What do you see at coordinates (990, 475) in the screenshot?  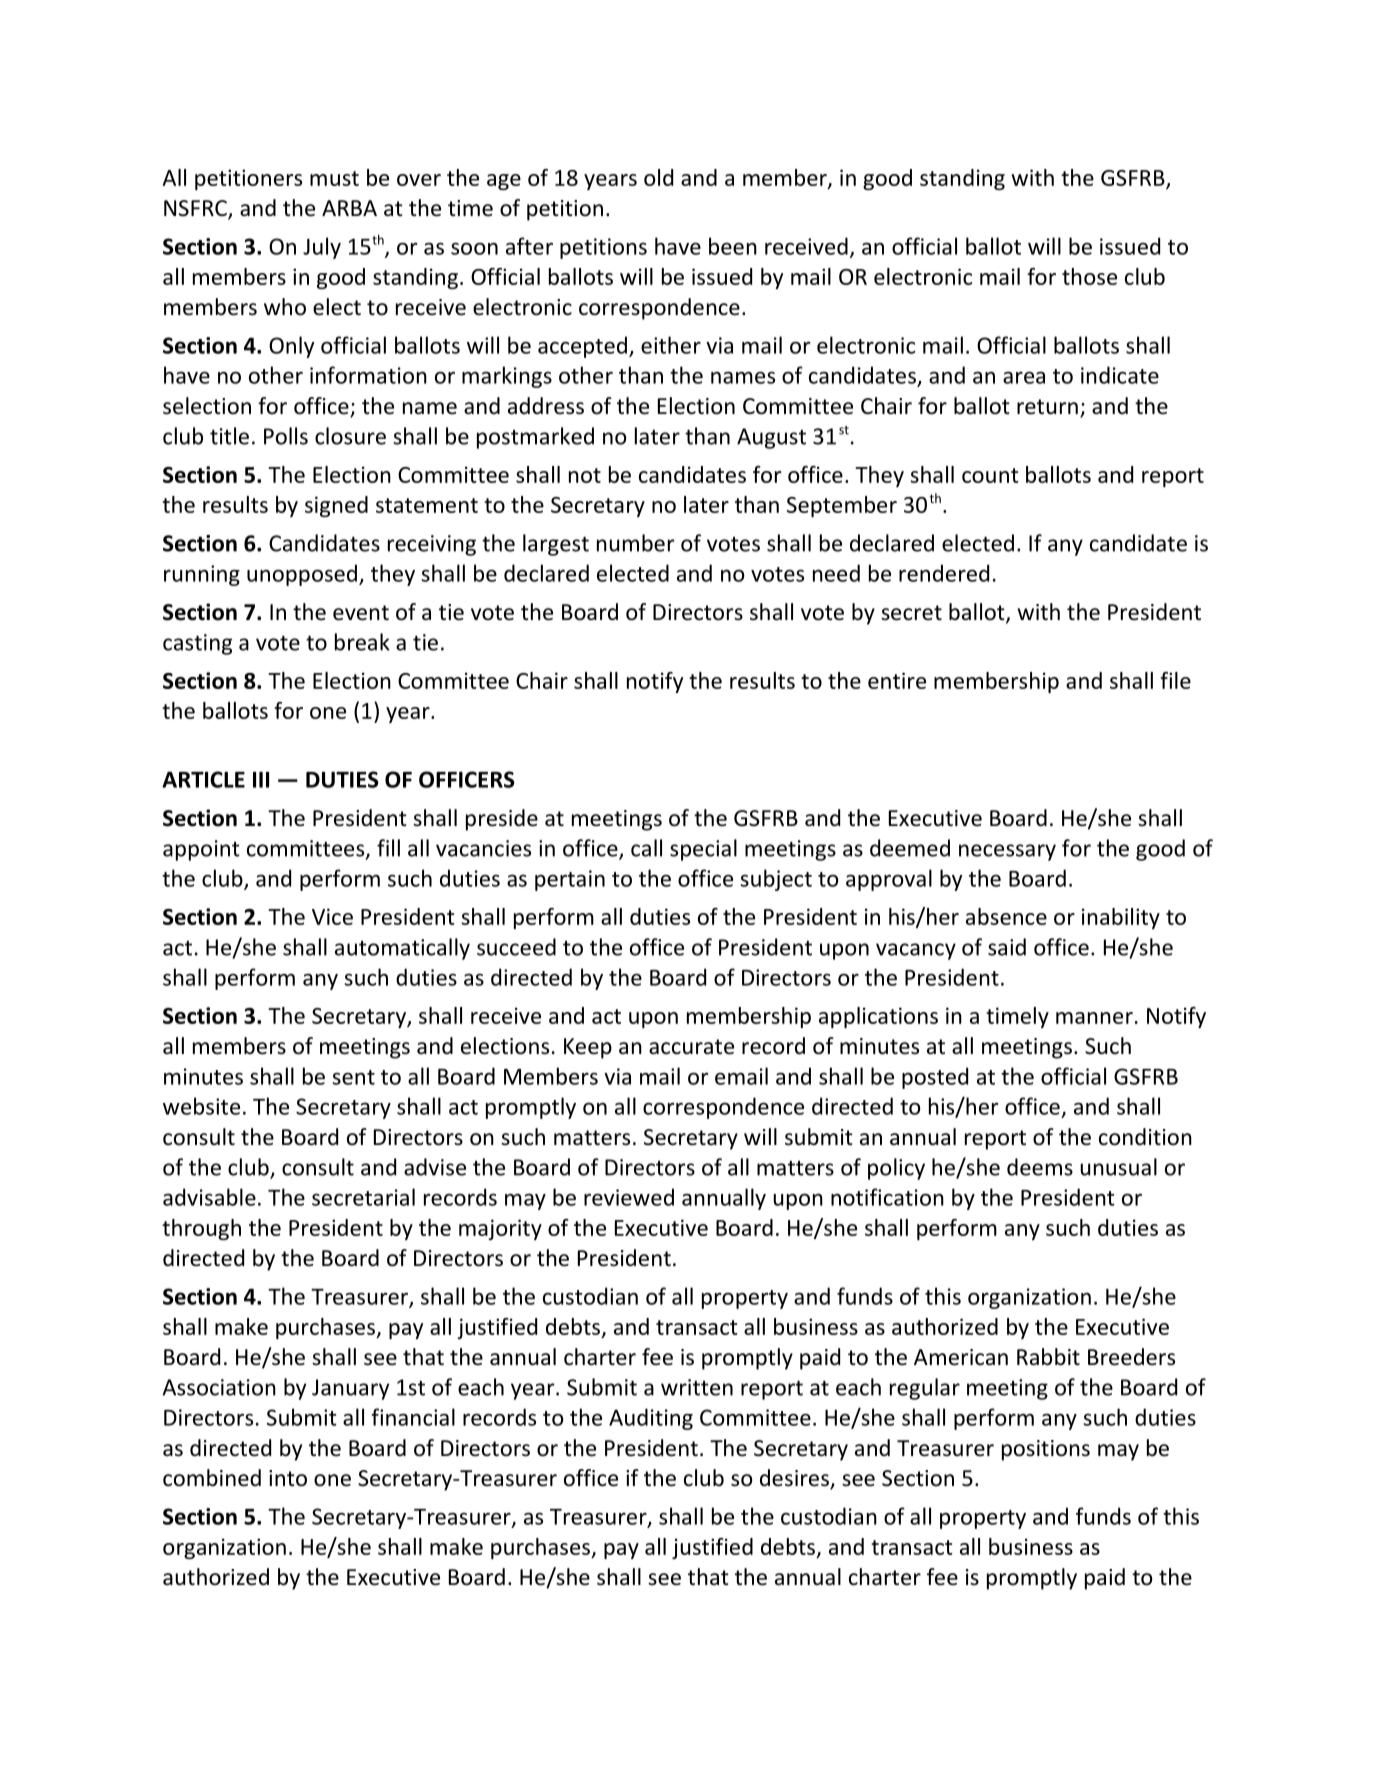 I see `count` at bounding box center [990, 475].
